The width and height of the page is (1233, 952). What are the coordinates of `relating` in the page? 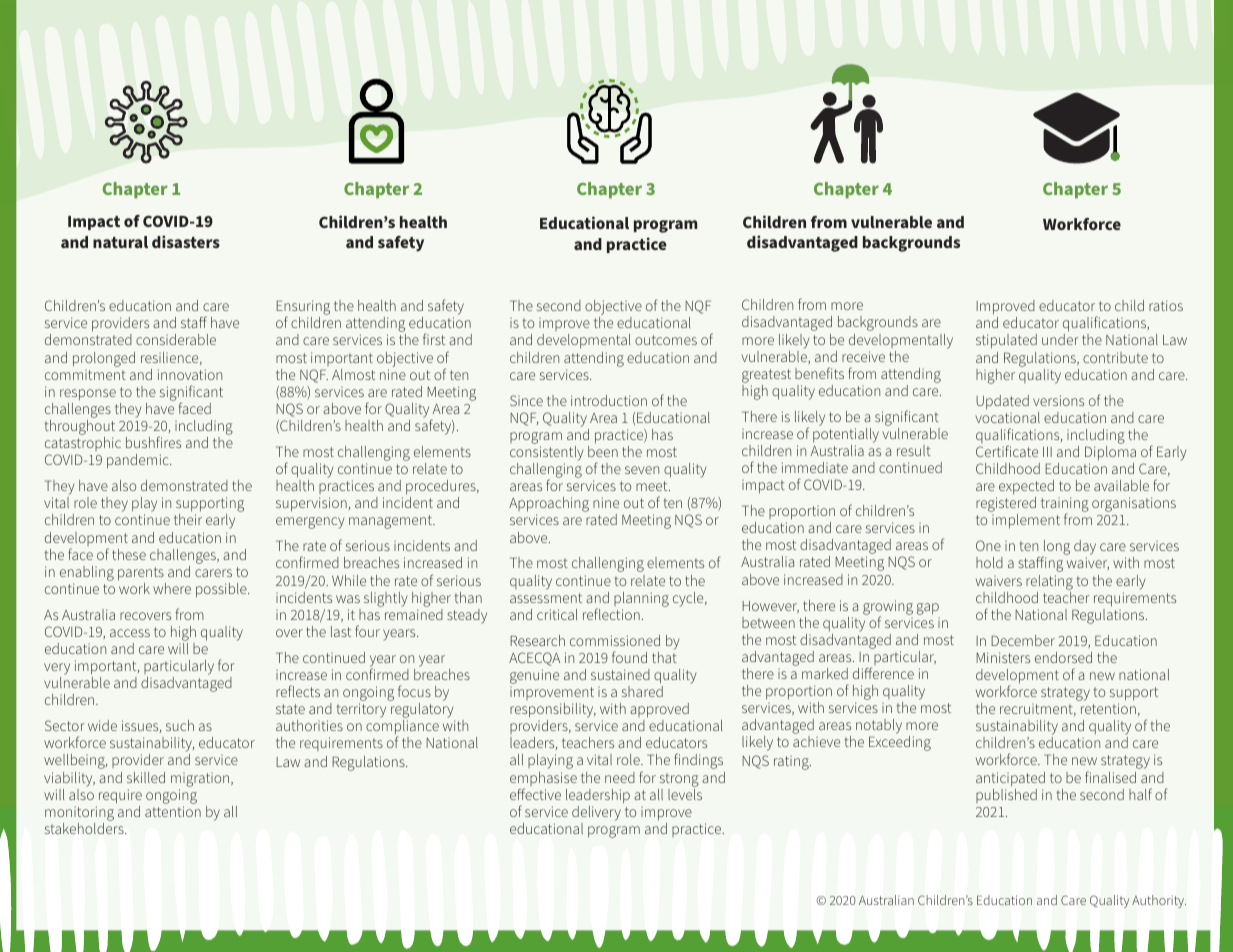 It's located at (1049, 582).
